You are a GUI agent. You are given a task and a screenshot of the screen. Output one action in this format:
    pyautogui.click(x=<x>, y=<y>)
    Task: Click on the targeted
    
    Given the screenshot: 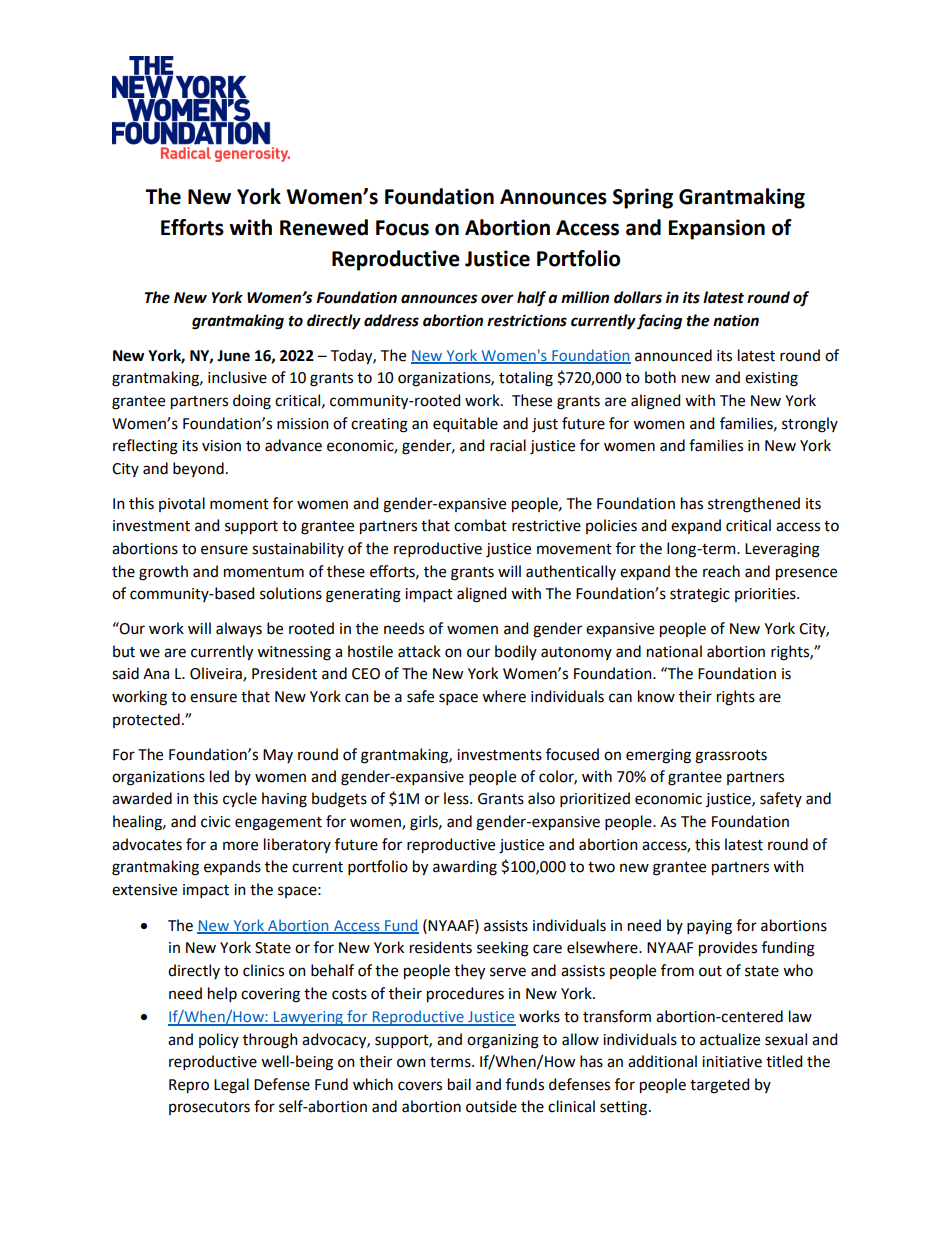 What is the action you would take?
    pyautogui.click(x=719, y=1086)
